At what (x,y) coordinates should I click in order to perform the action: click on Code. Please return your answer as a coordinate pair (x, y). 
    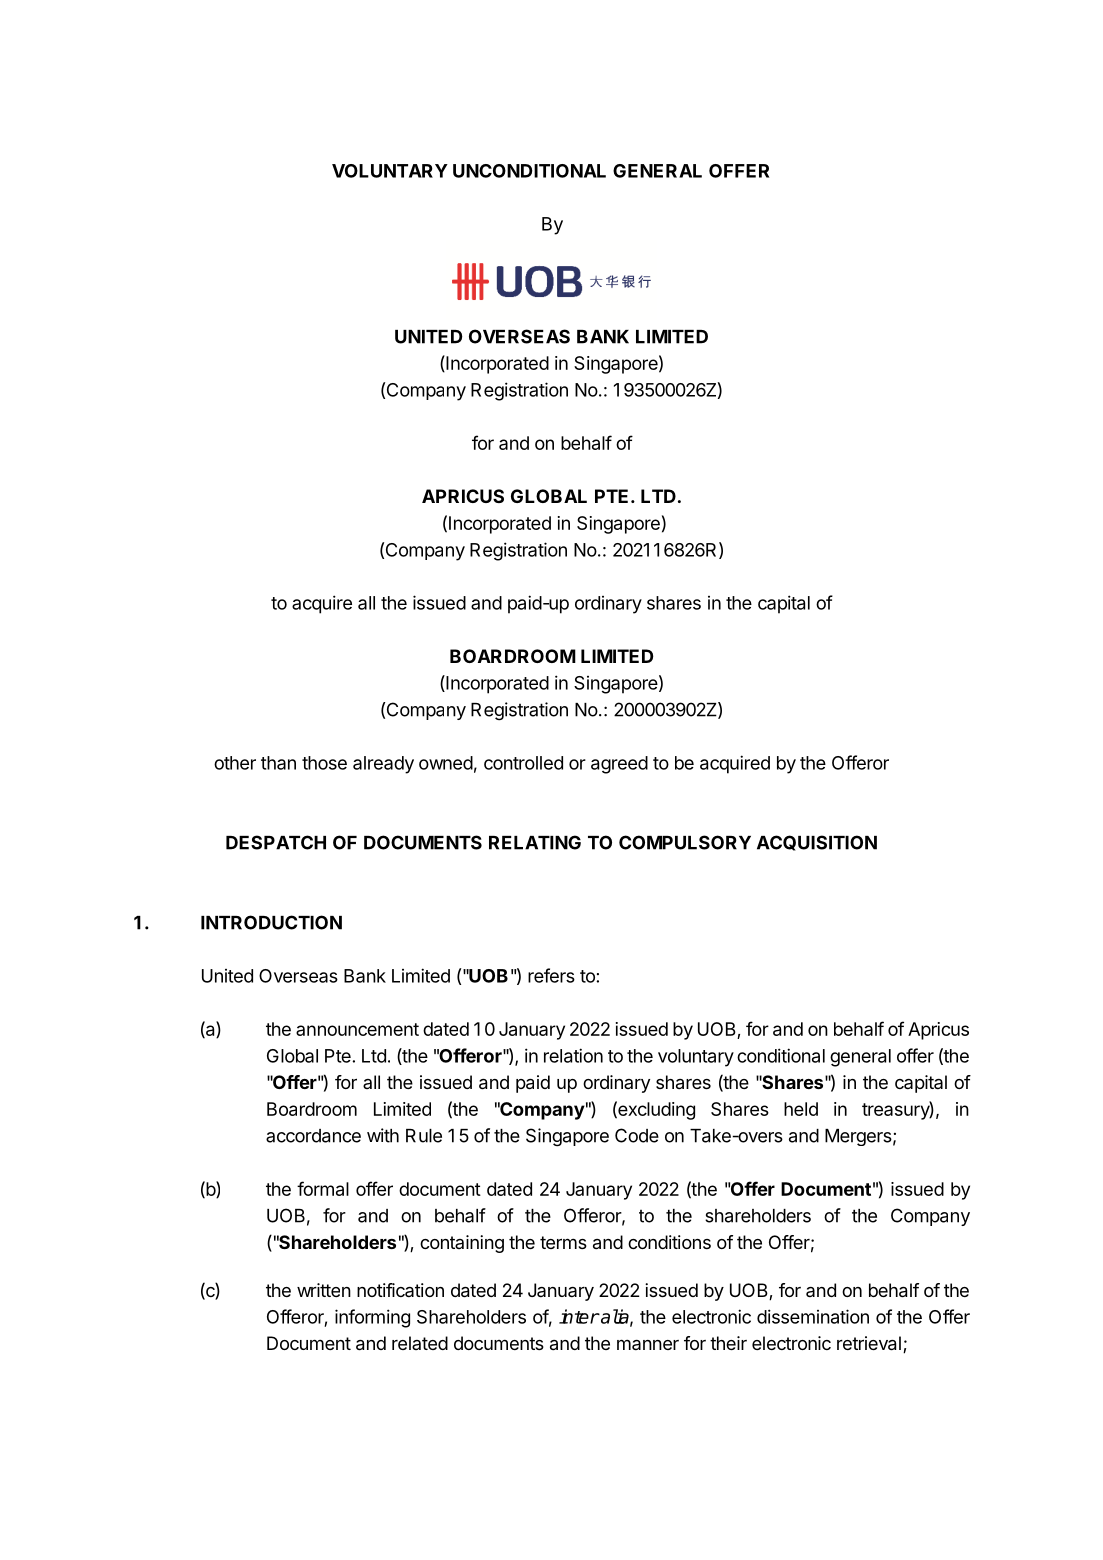
    Looking at the image, I should click on (637, 1135).
